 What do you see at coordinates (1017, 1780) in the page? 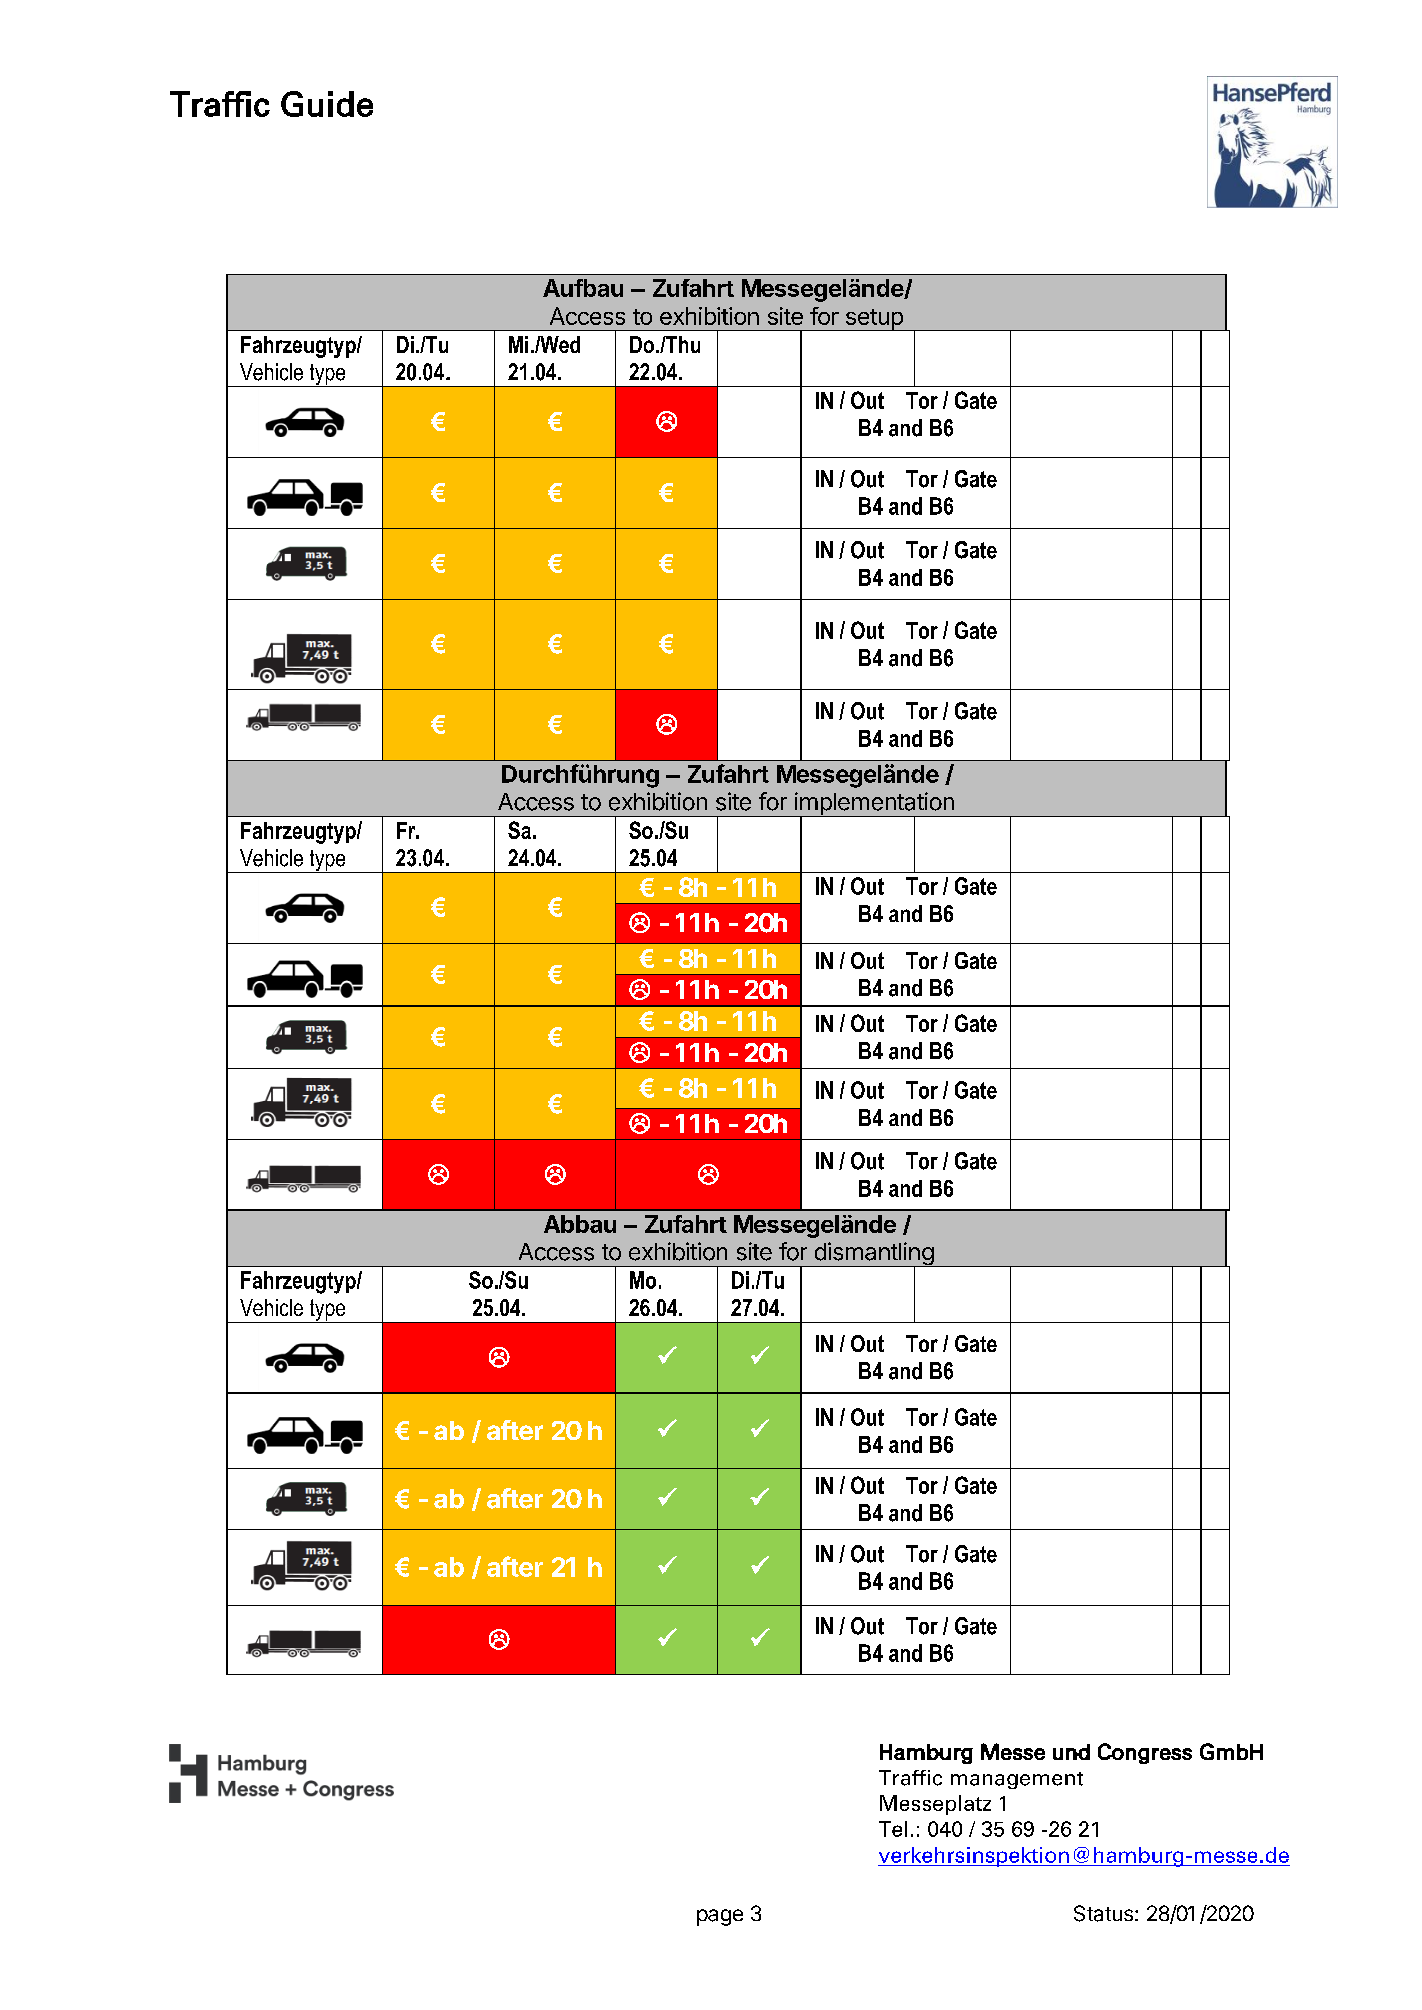
I see `management` at bounding box center [1017, 1780].
